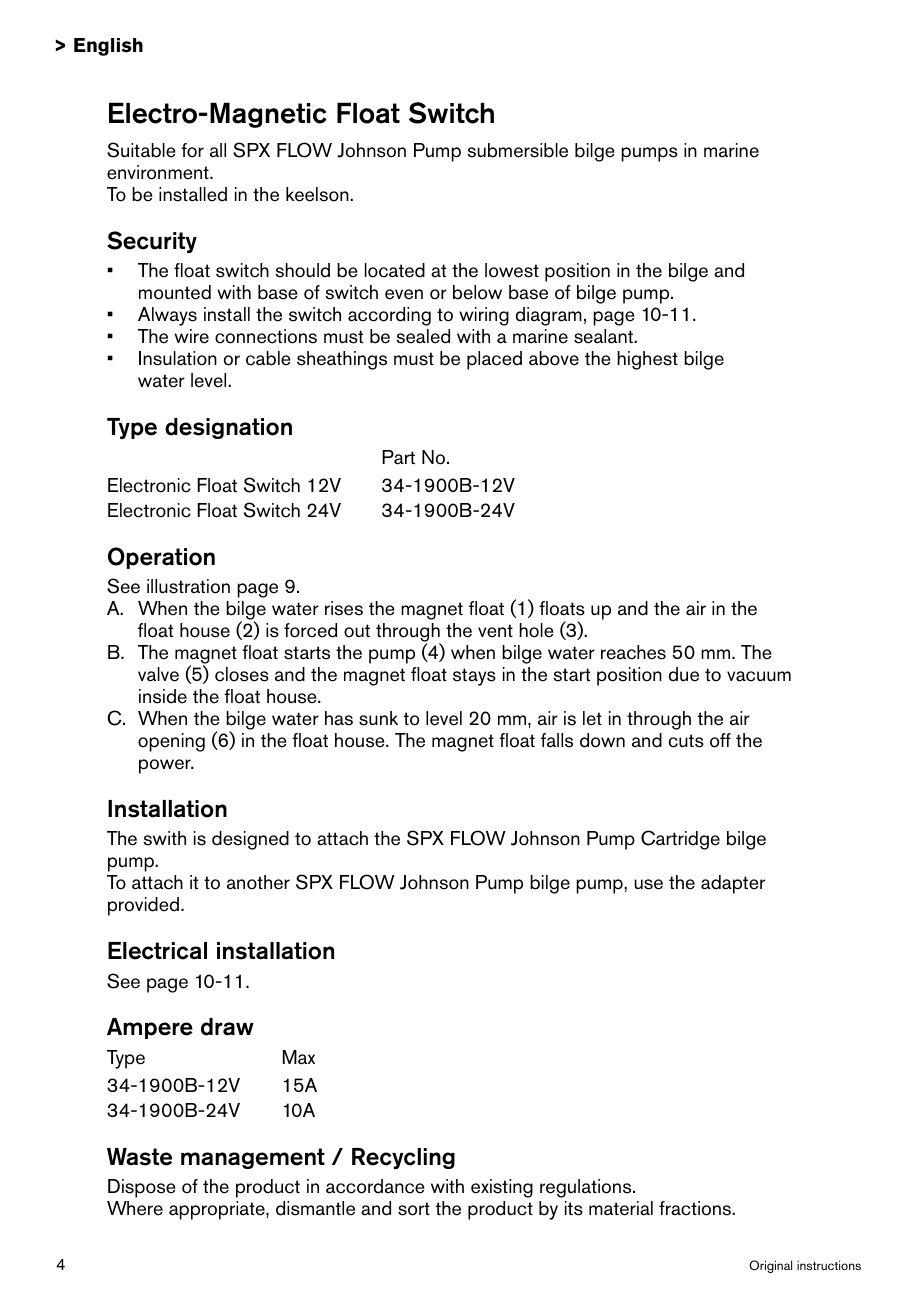 The width and height of the image is (924, 1311). Describe the element at coordinates (141, 150) in the image. I see `Suitable` at that location.
